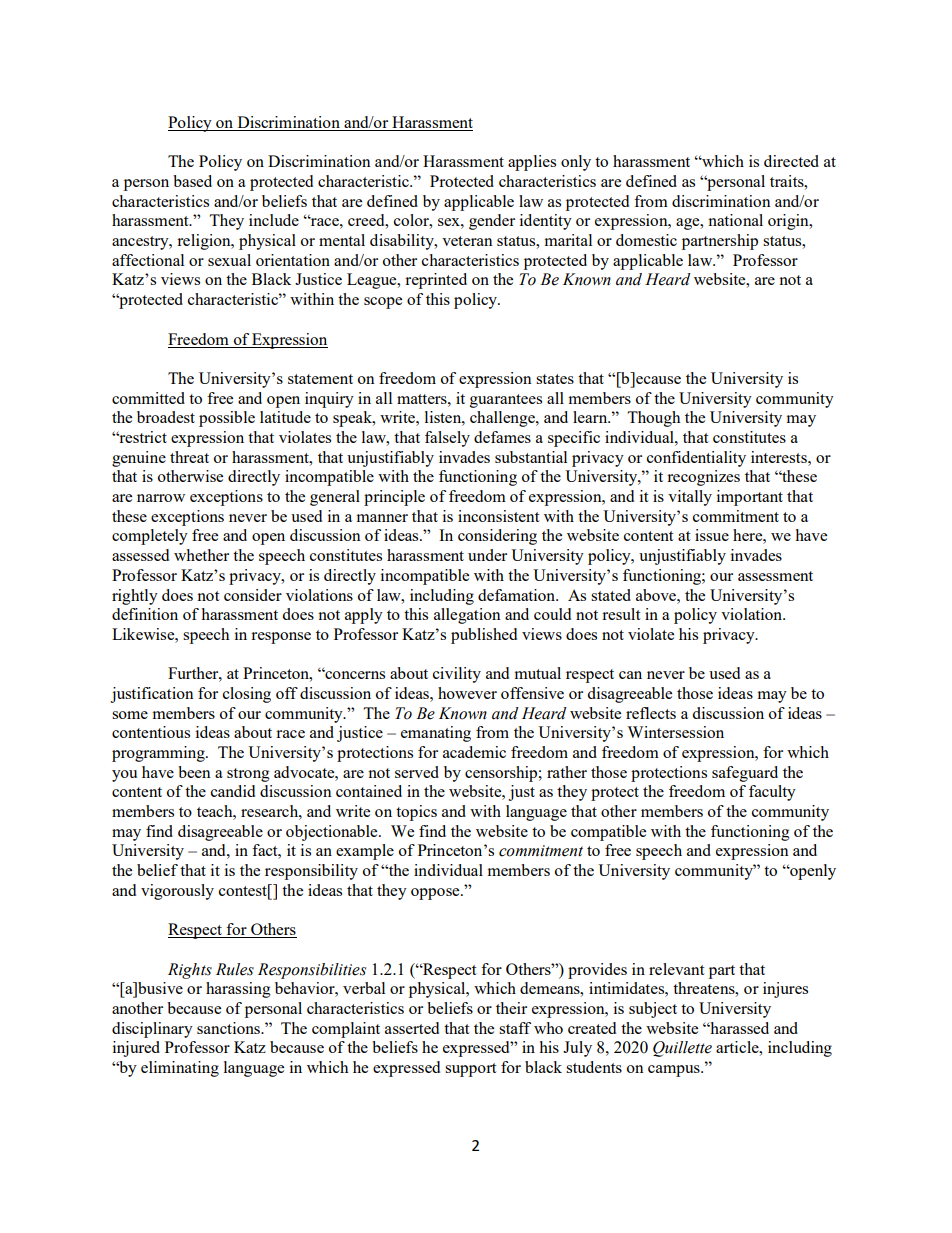 The height and width of the screenshot is (1233, 952). What do you see at coordinates (194, 772) in the screenshot?
I see `been` at bounding box center [194, 772].
